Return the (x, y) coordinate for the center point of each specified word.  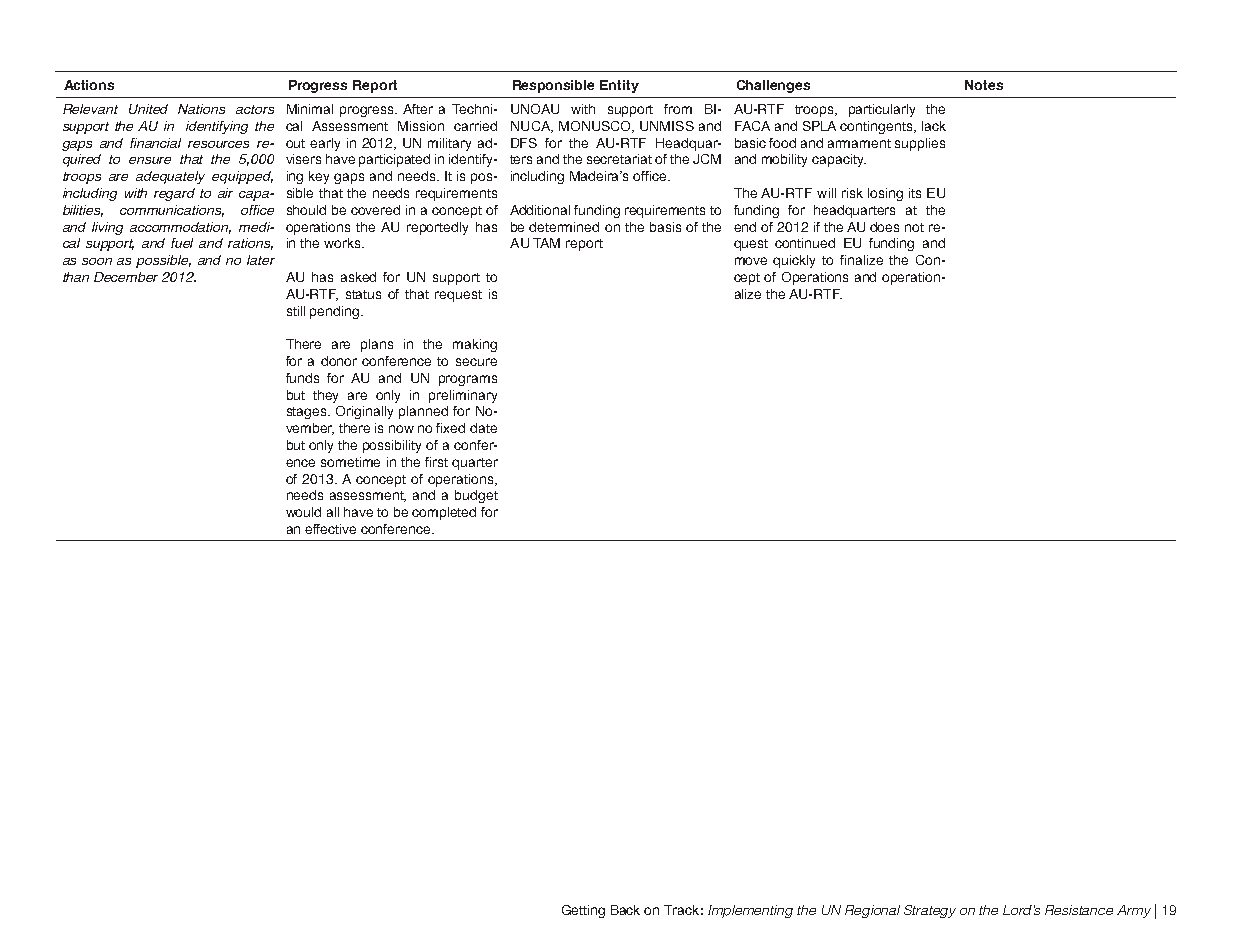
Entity (619, 86)
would (303, 512)
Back (625, 910)
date (483, 428)
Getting (583, 911)
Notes (984, 85)
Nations (201, 109)
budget (476, 496)
